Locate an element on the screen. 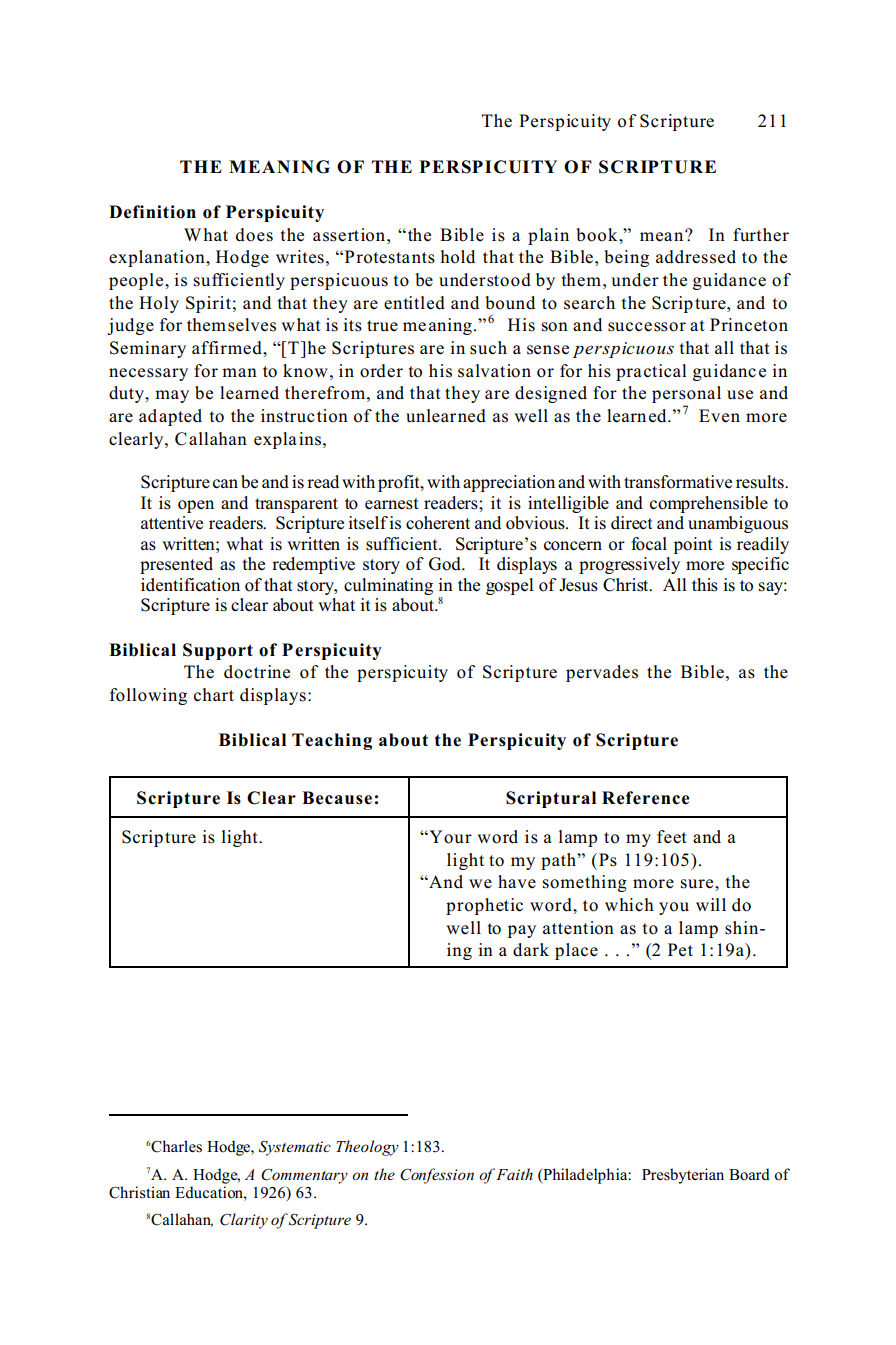  Teaching is located at coordinates (332, 741).
